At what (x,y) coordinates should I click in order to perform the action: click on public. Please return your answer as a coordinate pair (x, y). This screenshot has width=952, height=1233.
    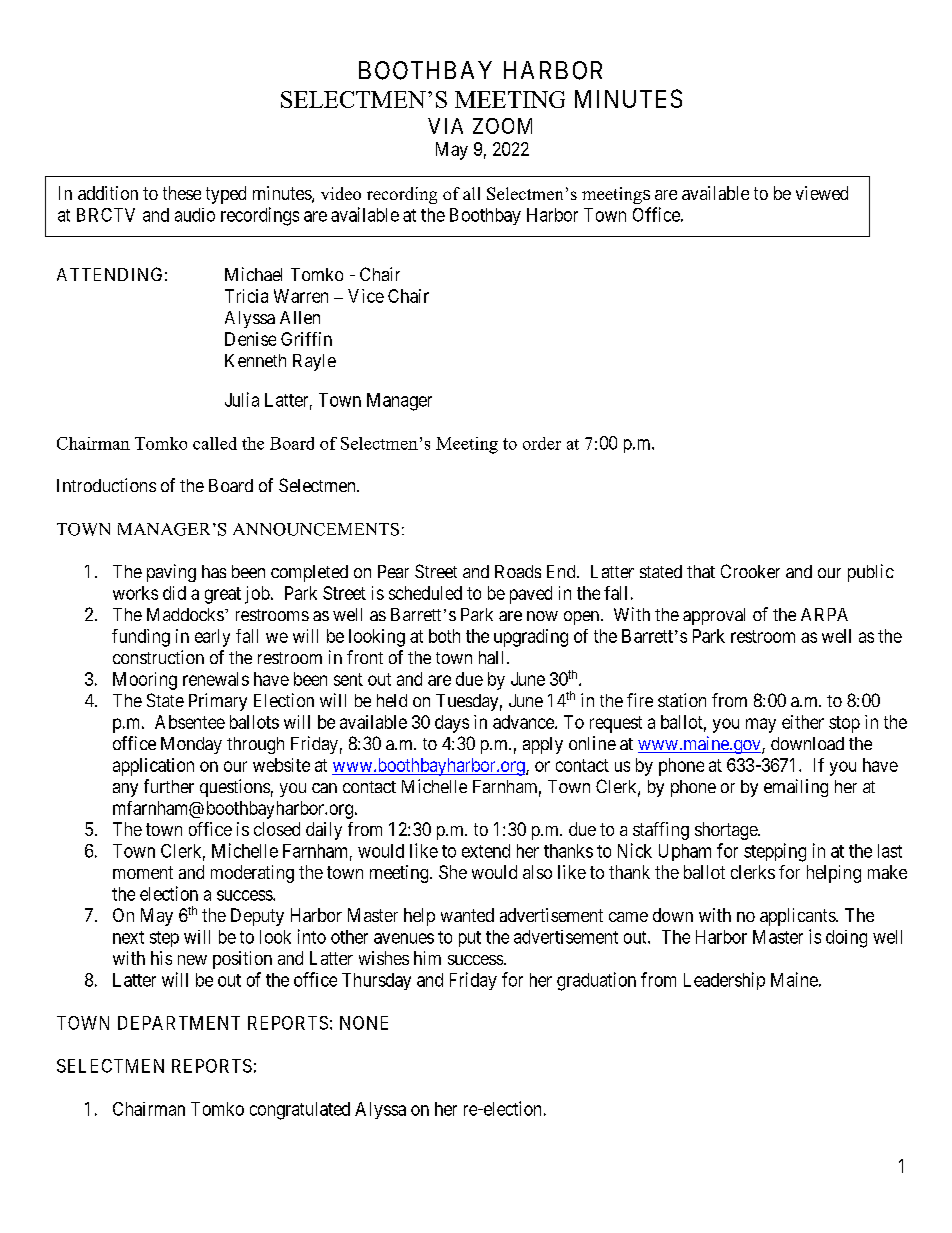
    Looking at the image, I should click on (871, 573).
